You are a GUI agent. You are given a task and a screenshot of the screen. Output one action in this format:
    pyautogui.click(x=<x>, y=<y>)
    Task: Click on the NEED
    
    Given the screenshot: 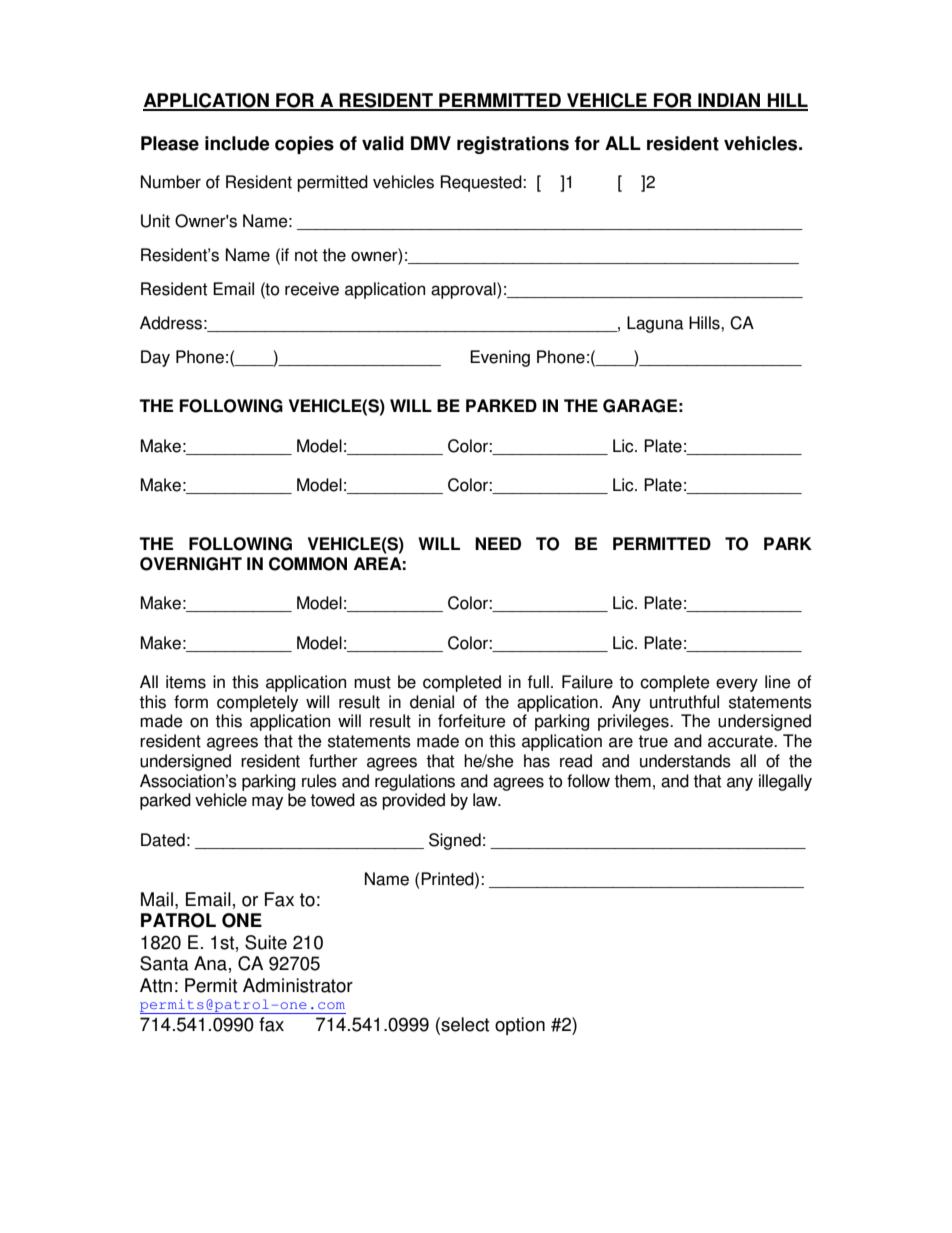 What is the action you would take?
    pyautogui.click(x=498, y=543)
